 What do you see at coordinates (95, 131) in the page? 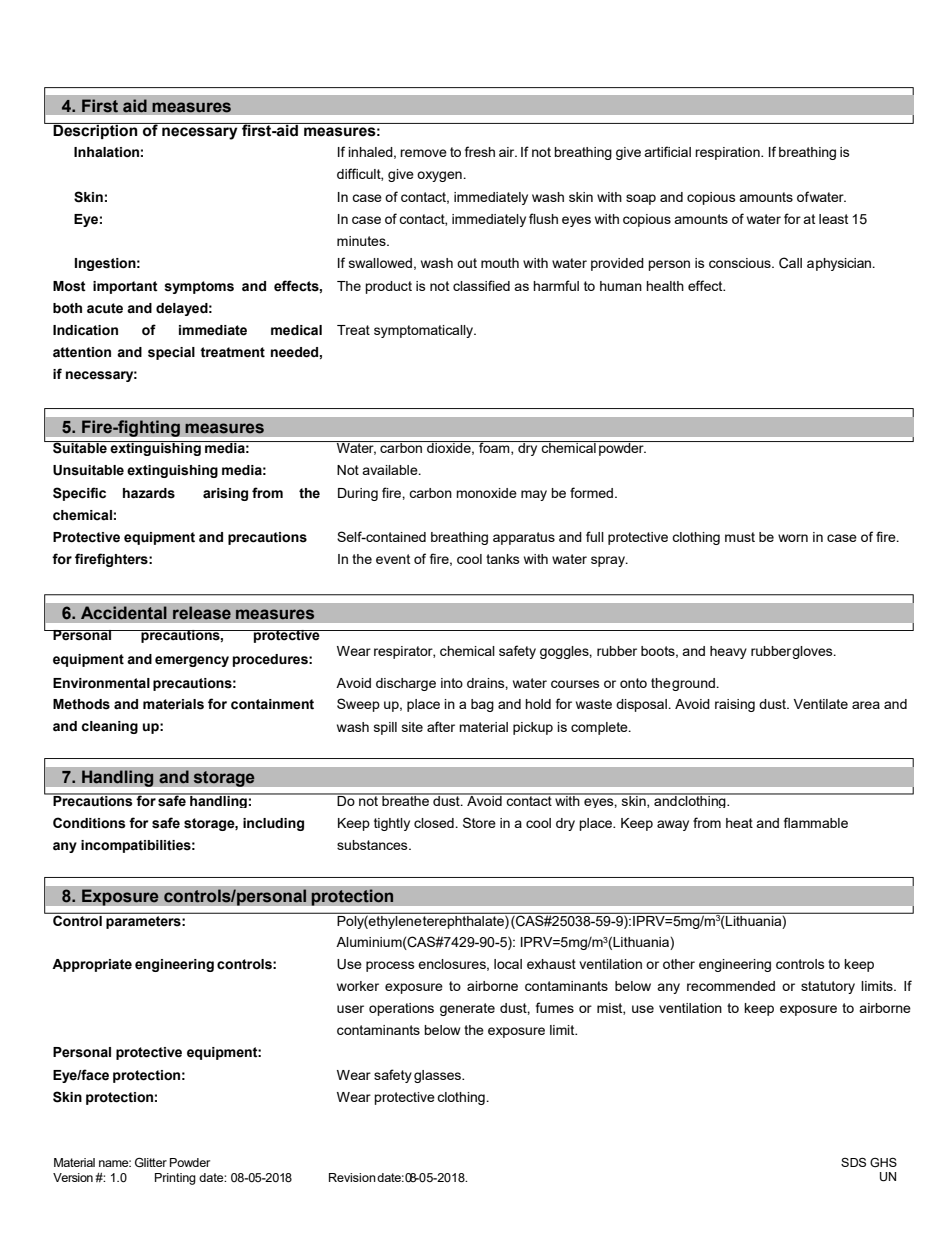
I see `Description` at bounding box center [95, 131].
